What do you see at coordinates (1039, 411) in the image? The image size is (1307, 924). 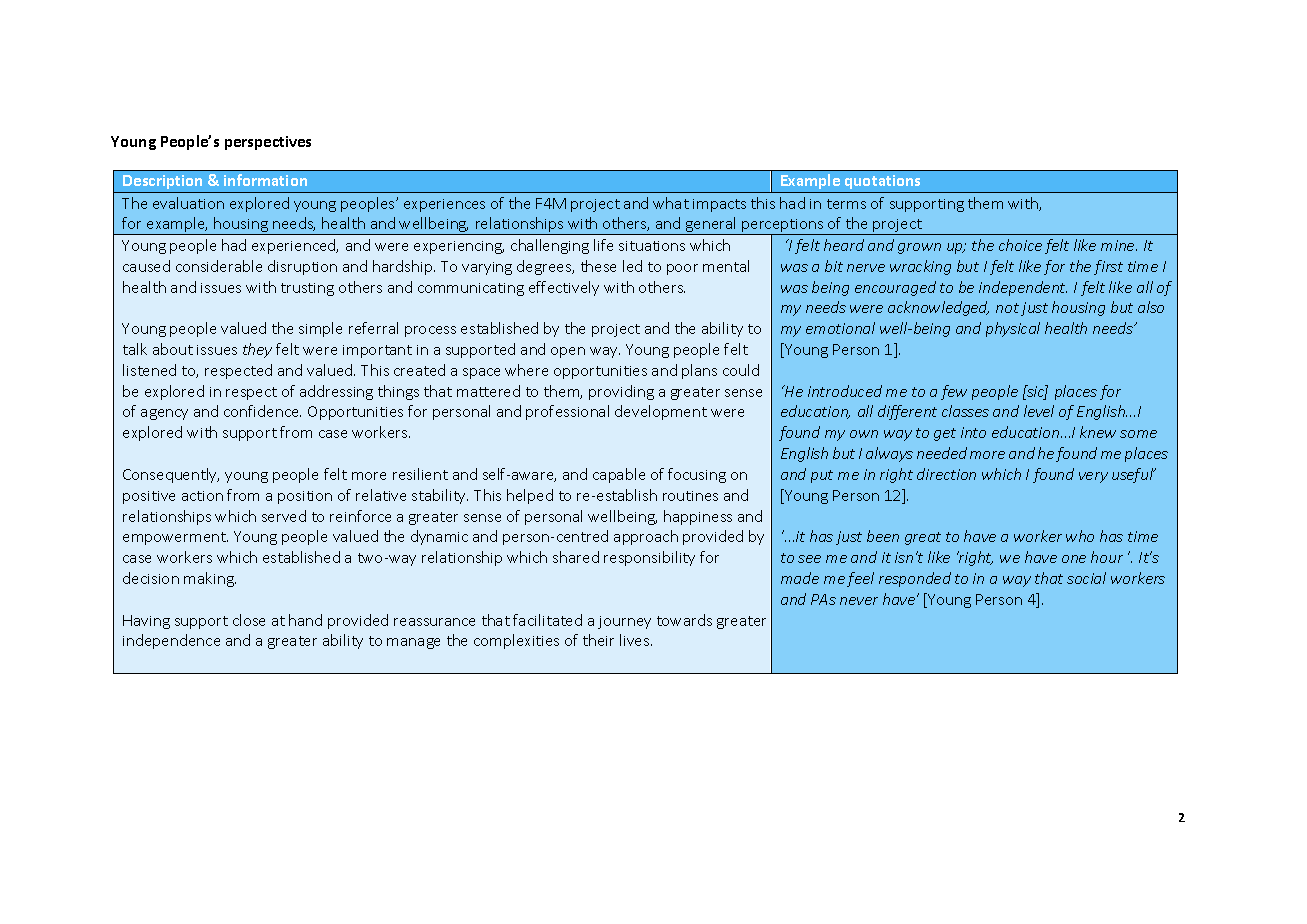 I see `level` at bounding box center [1039, 411].
